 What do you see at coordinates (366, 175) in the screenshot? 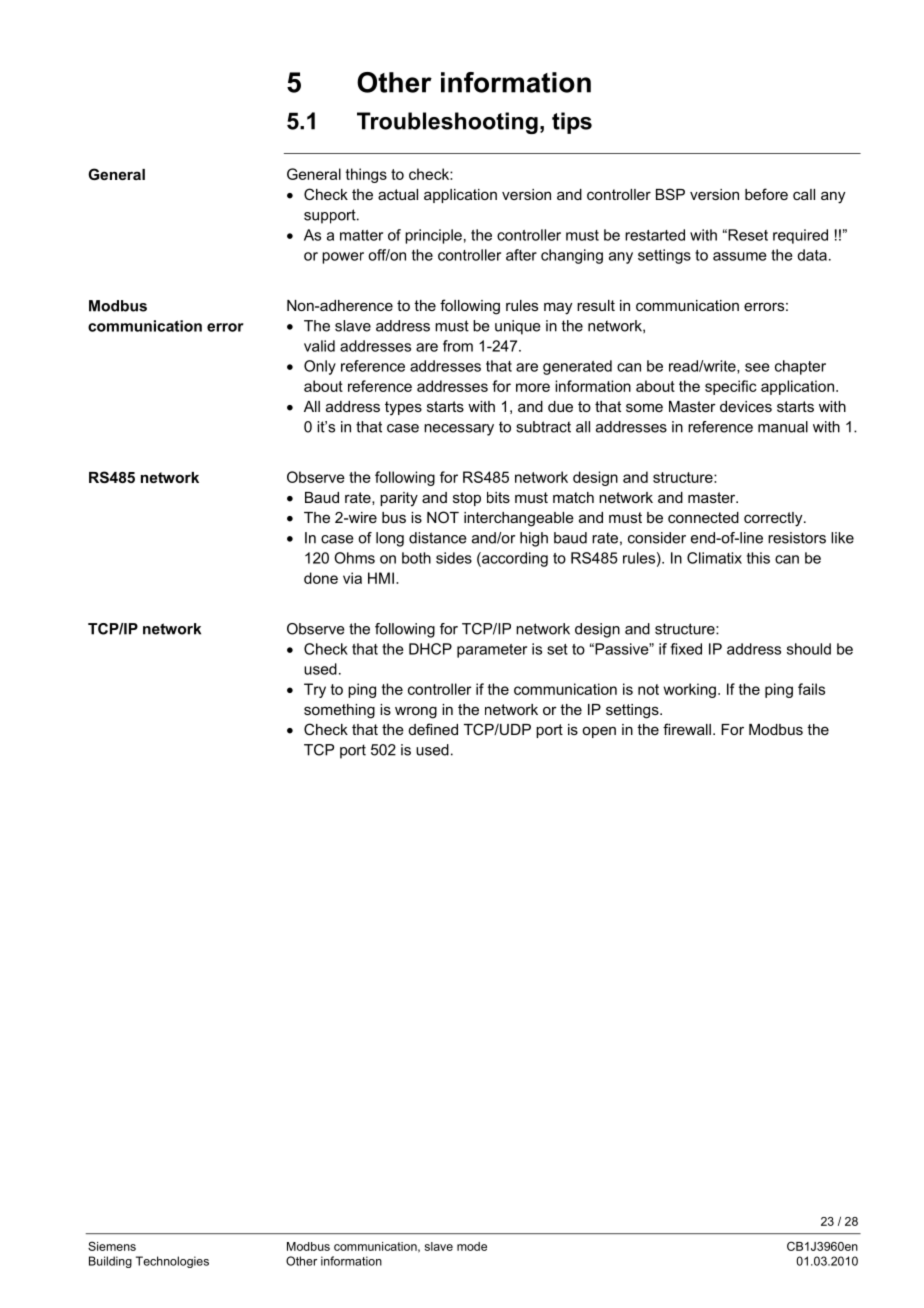
I see `things` at bounding box center [366, 175].
